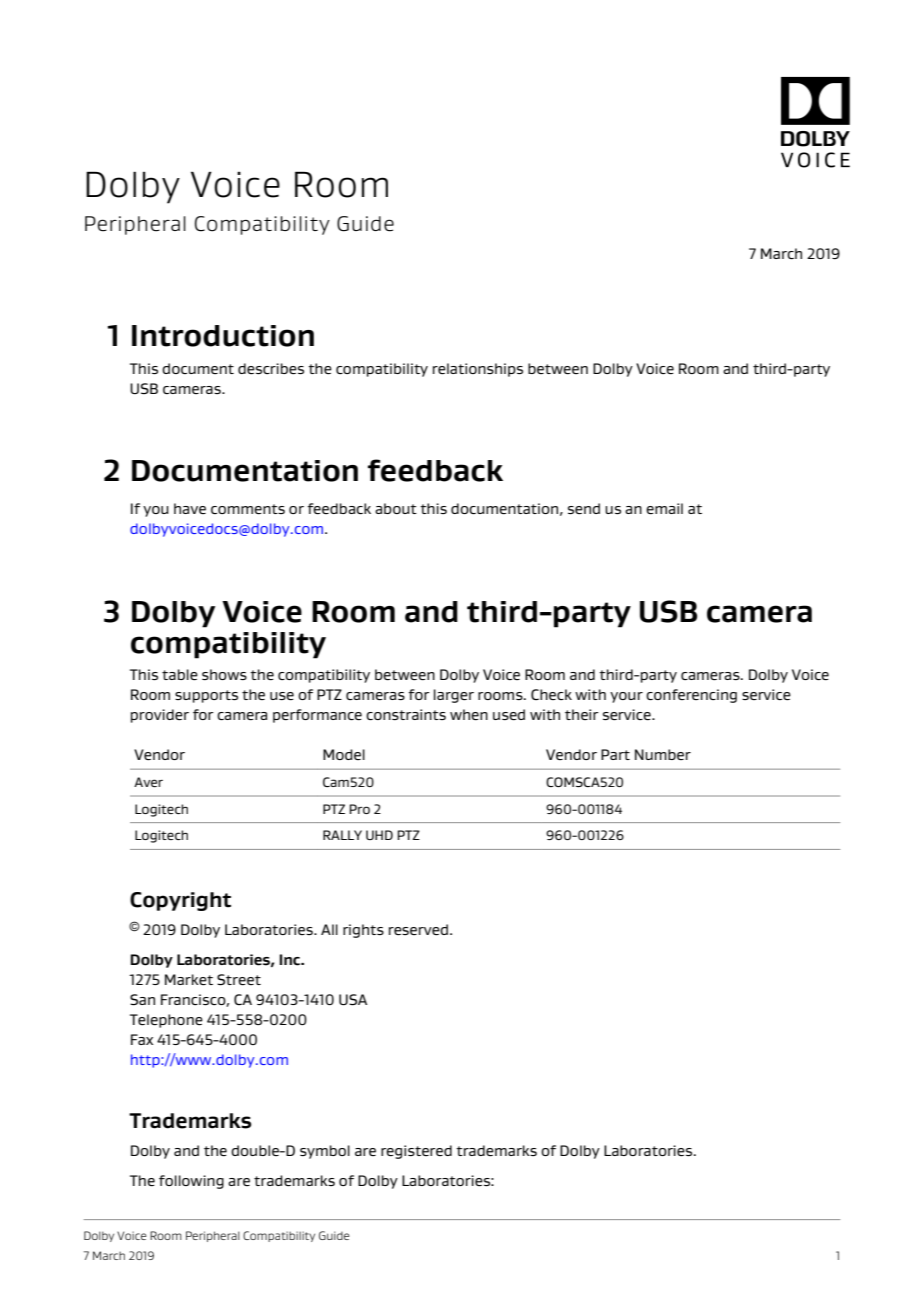 This page has width=924, height=1303. Describe the element at coordinates (663, 754) in the page. I see `Number` at that location.
